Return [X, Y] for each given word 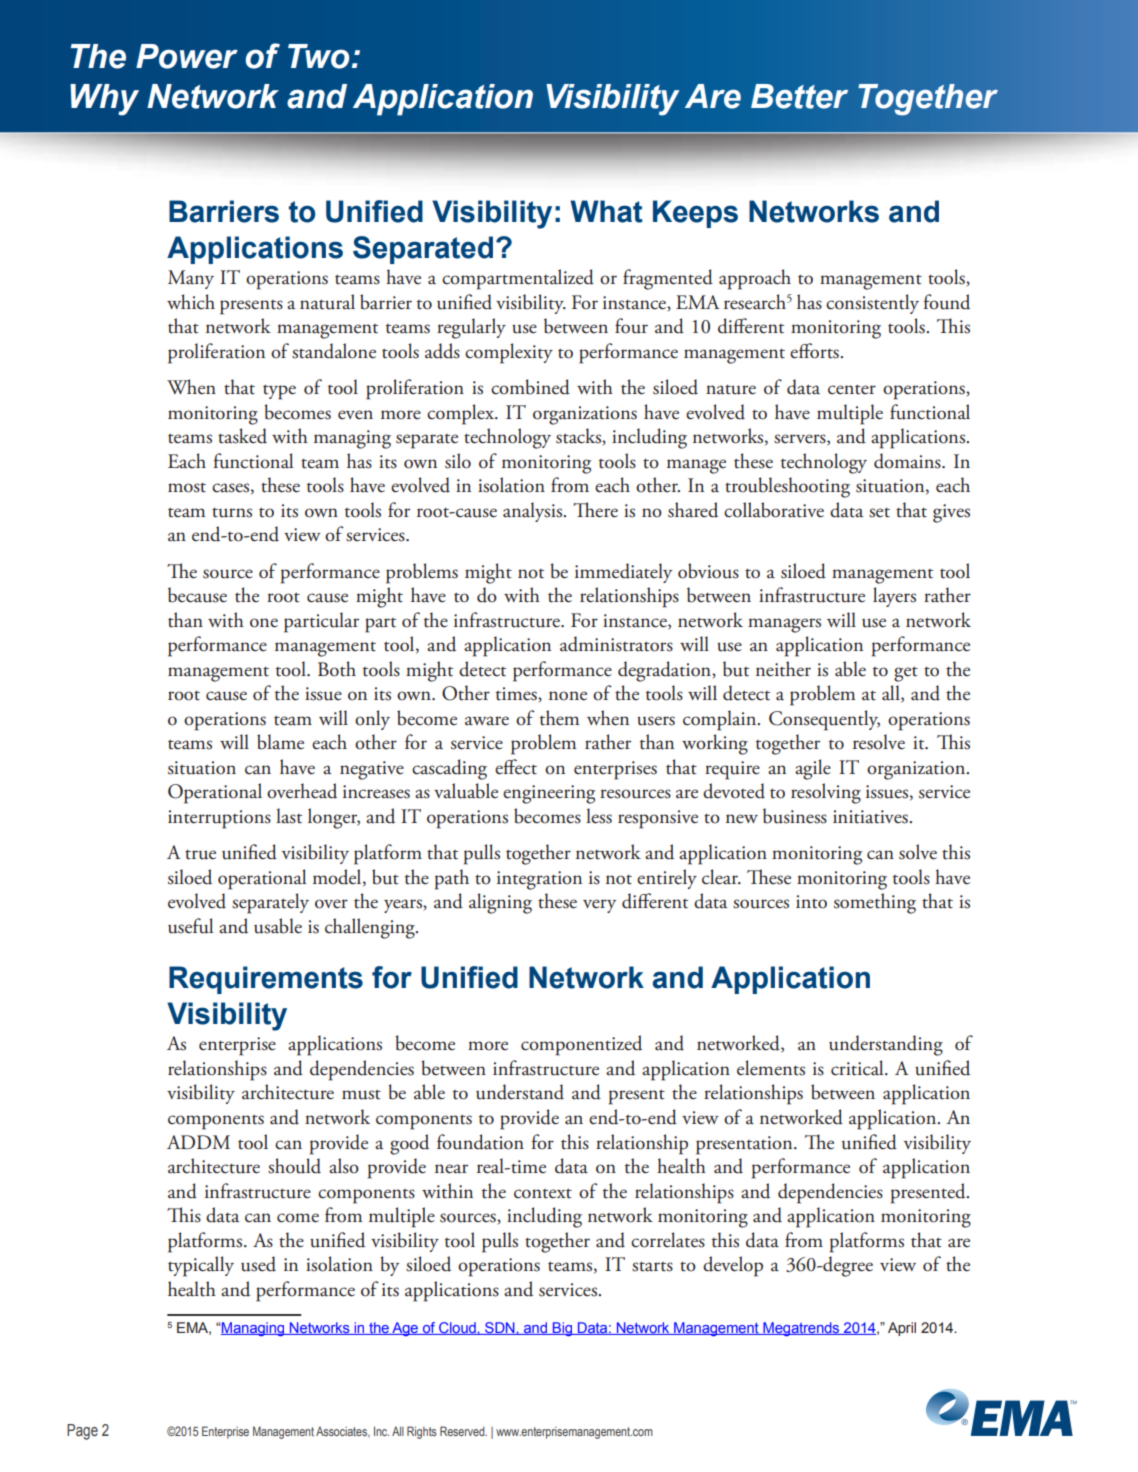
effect [516, 767]
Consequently [824, 720]
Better [799, 96]
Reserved [463, 1431]
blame [280, 742]
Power [187, 56]
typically [201, 1266]
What [606, 211]
